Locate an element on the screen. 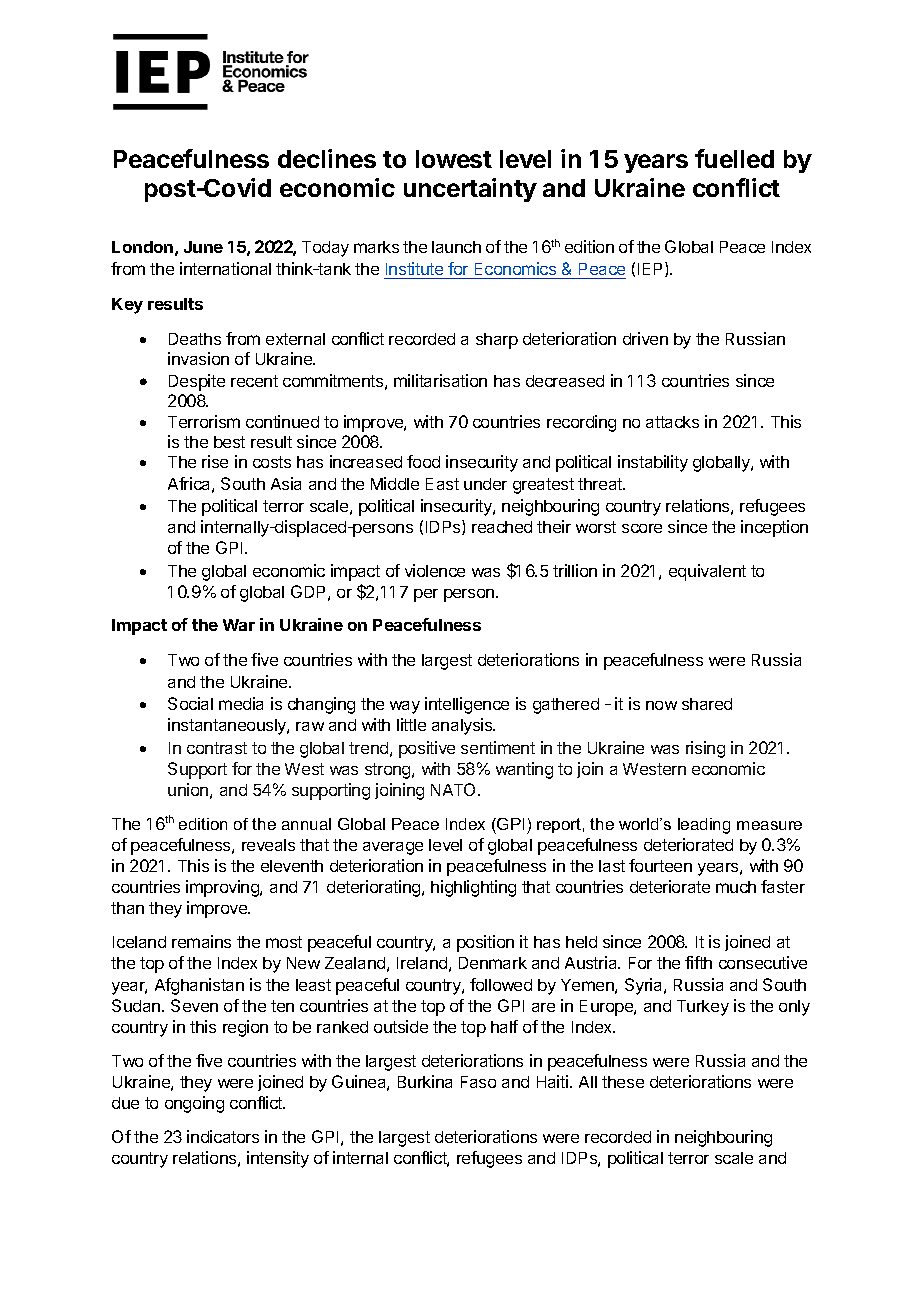 The width and height of the screenshot is (924, 1308). June is located at coordinates (203, 247).
